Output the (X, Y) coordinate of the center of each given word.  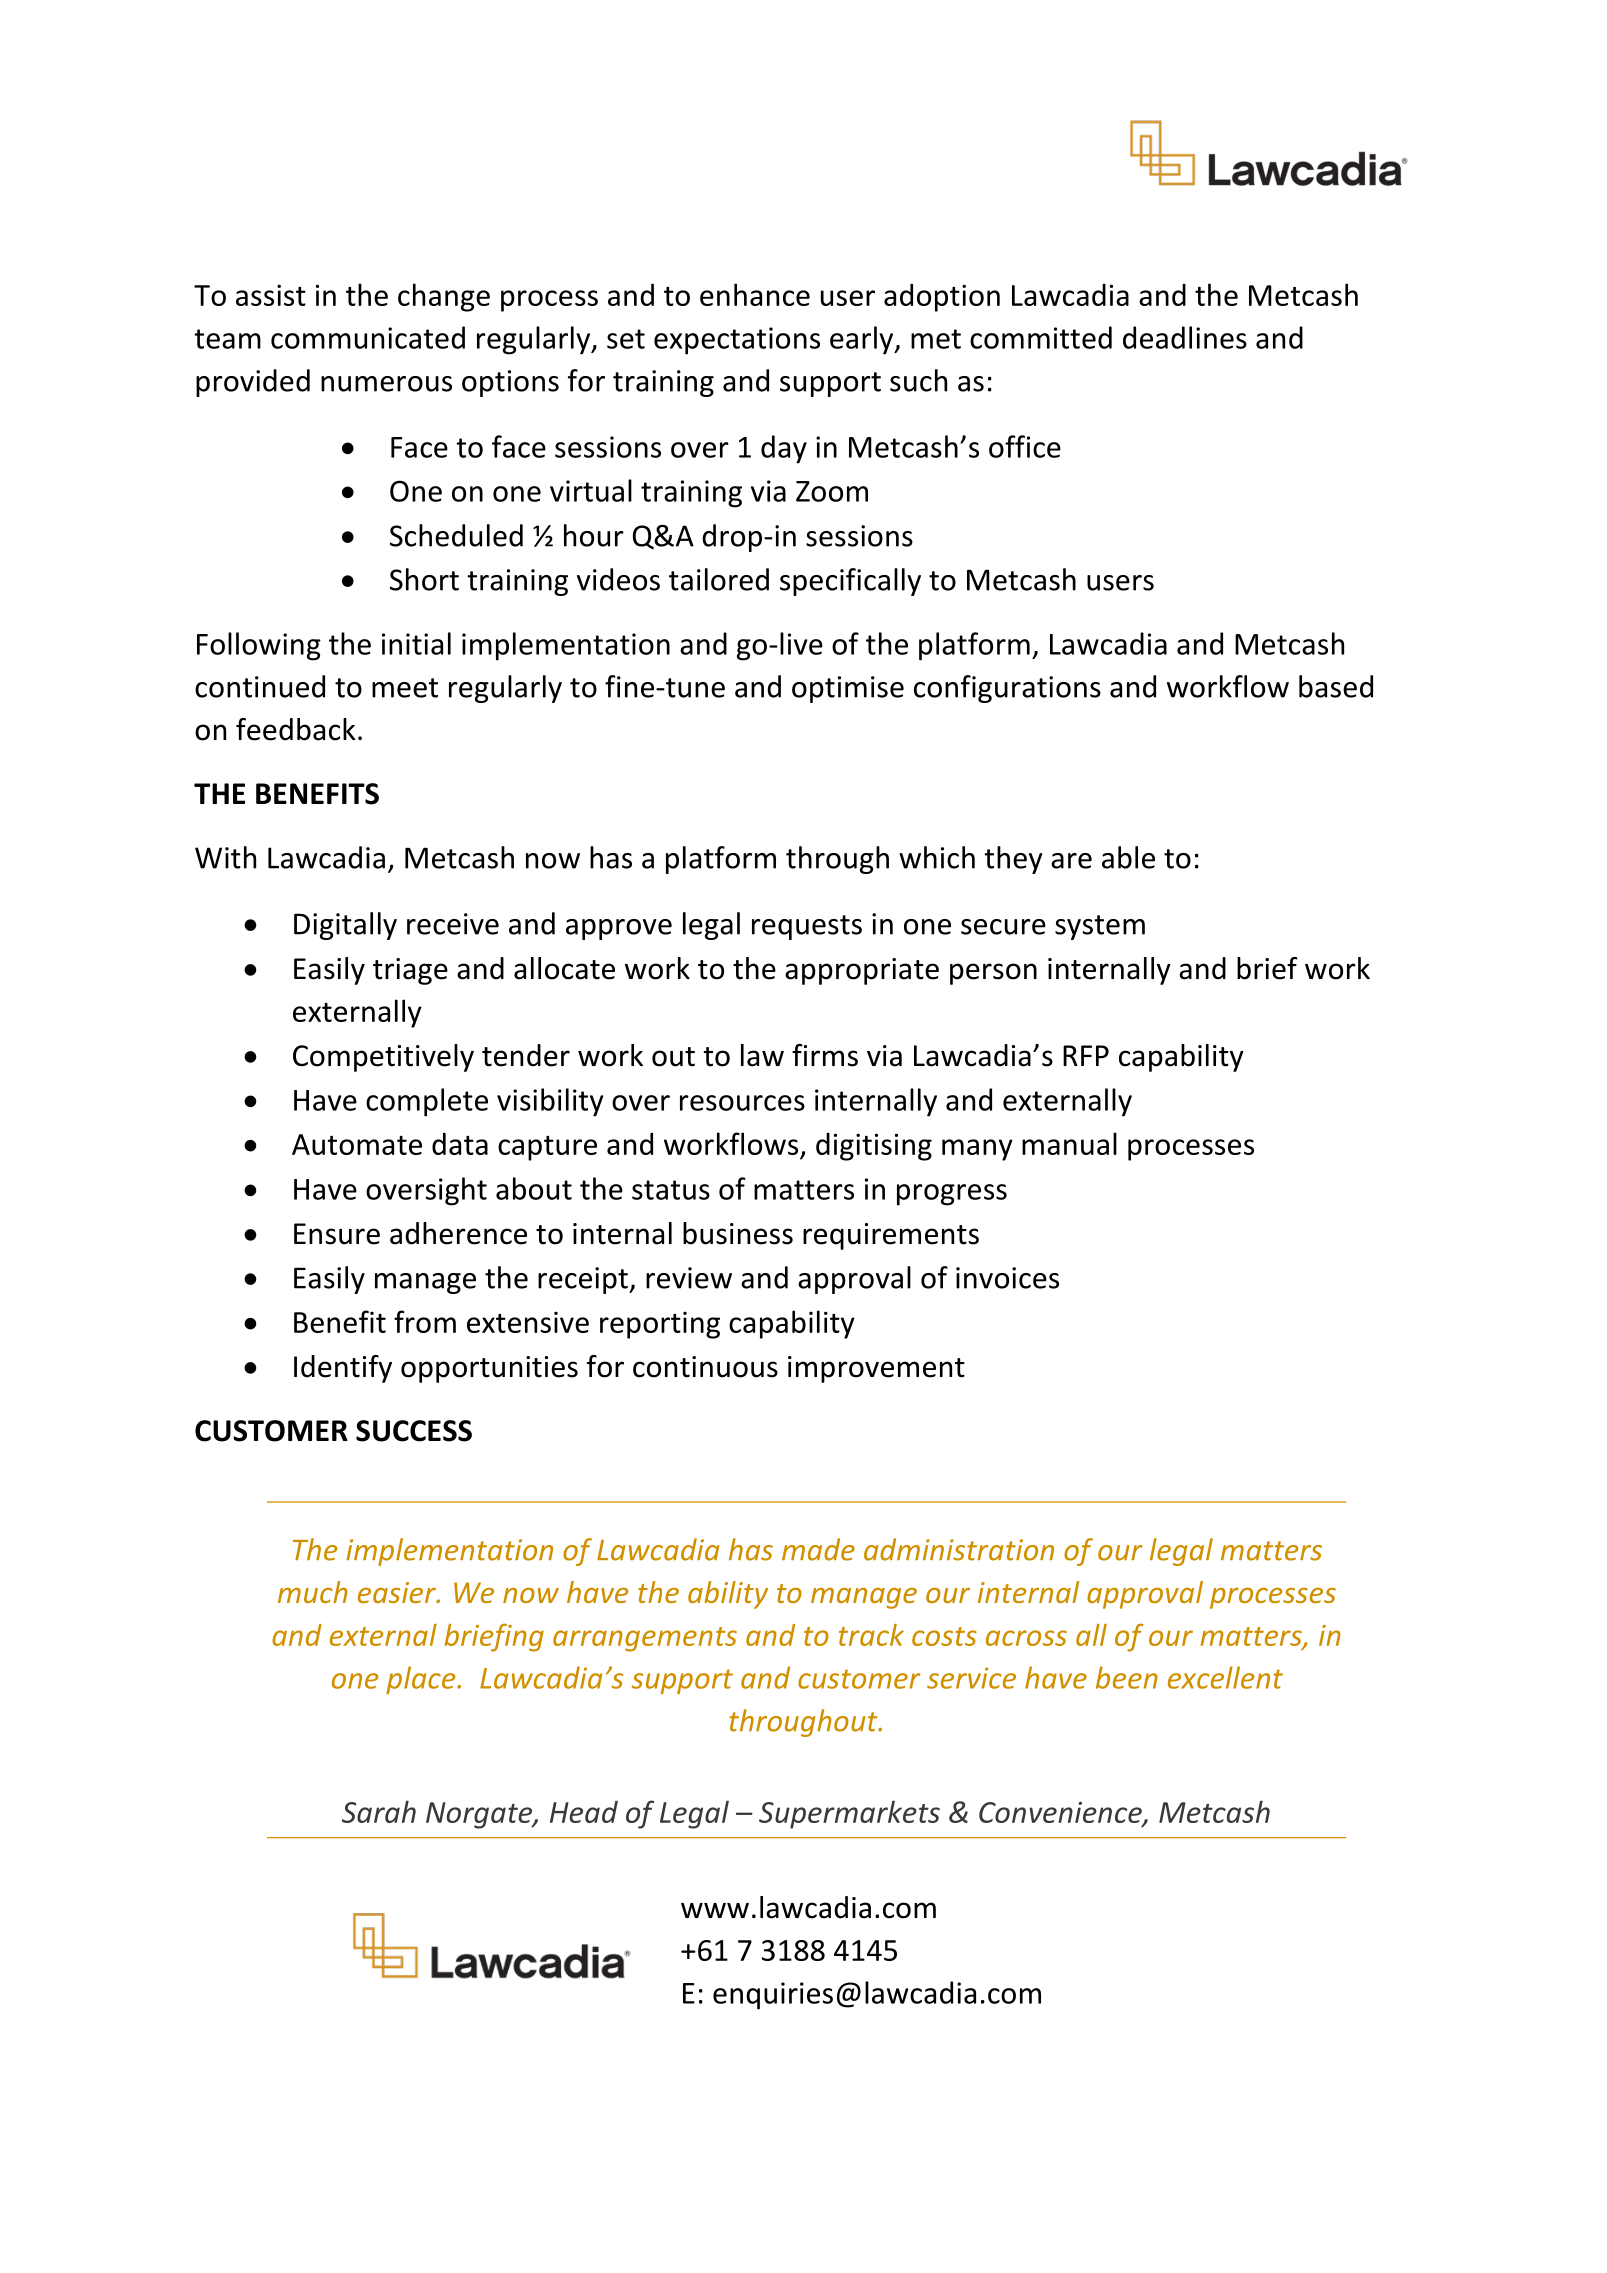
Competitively (383, 1058)
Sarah (379, 1811)
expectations (737, 341)
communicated (368, 337)
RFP (1086, 1055)
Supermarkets (849, 1814)
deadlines (1185, 337)
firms (825, 1055)
